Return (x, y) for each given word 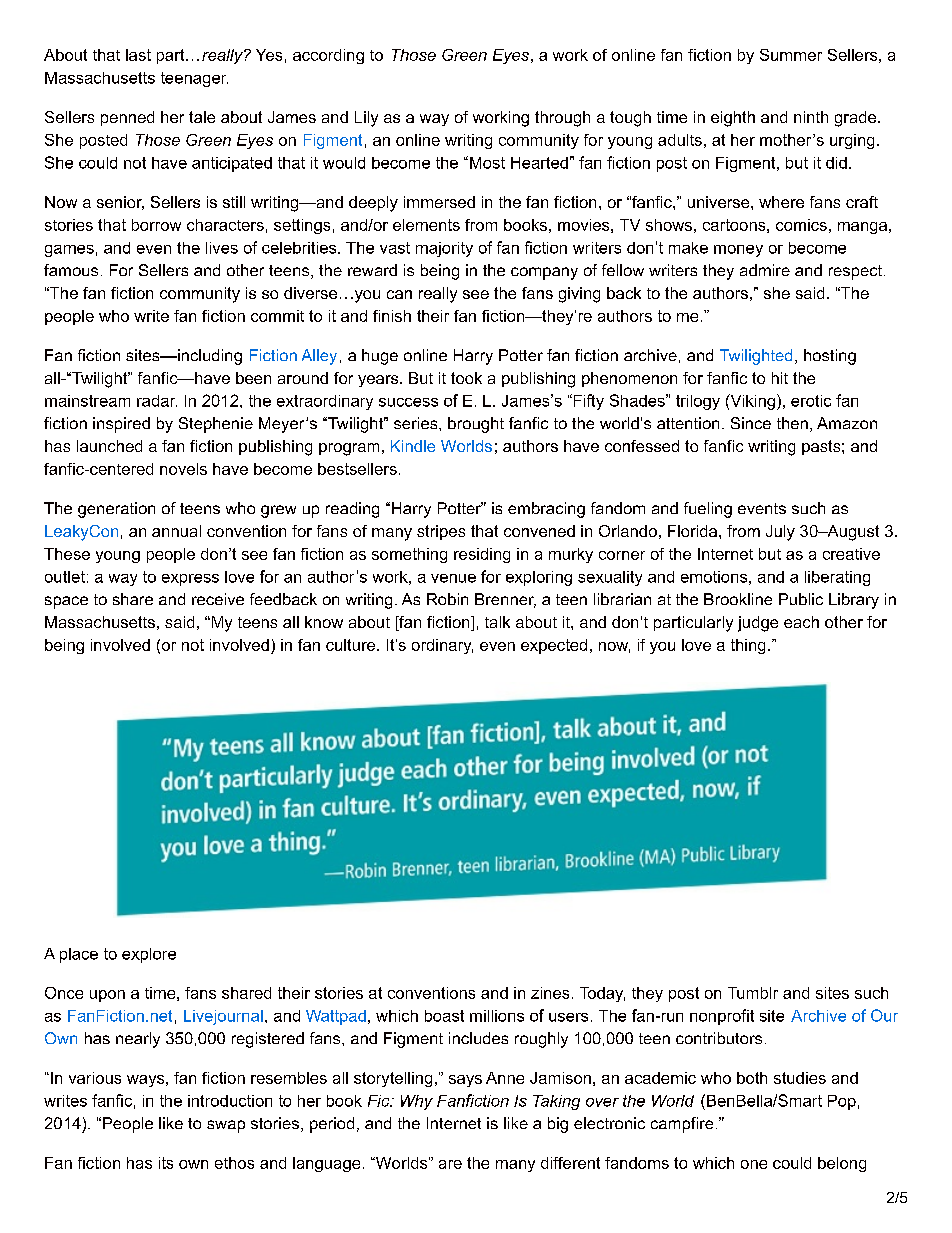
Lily (366, 119)
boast (444, 1016)
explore (149, 955)
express (190, 580)
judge (758, 624)
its (166, 1163)
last (138, 55)
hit (780, 378)
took (466, 378)
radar (157, 401)
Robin (447, 599)
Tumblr (753, 993)
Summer (791, 55)
